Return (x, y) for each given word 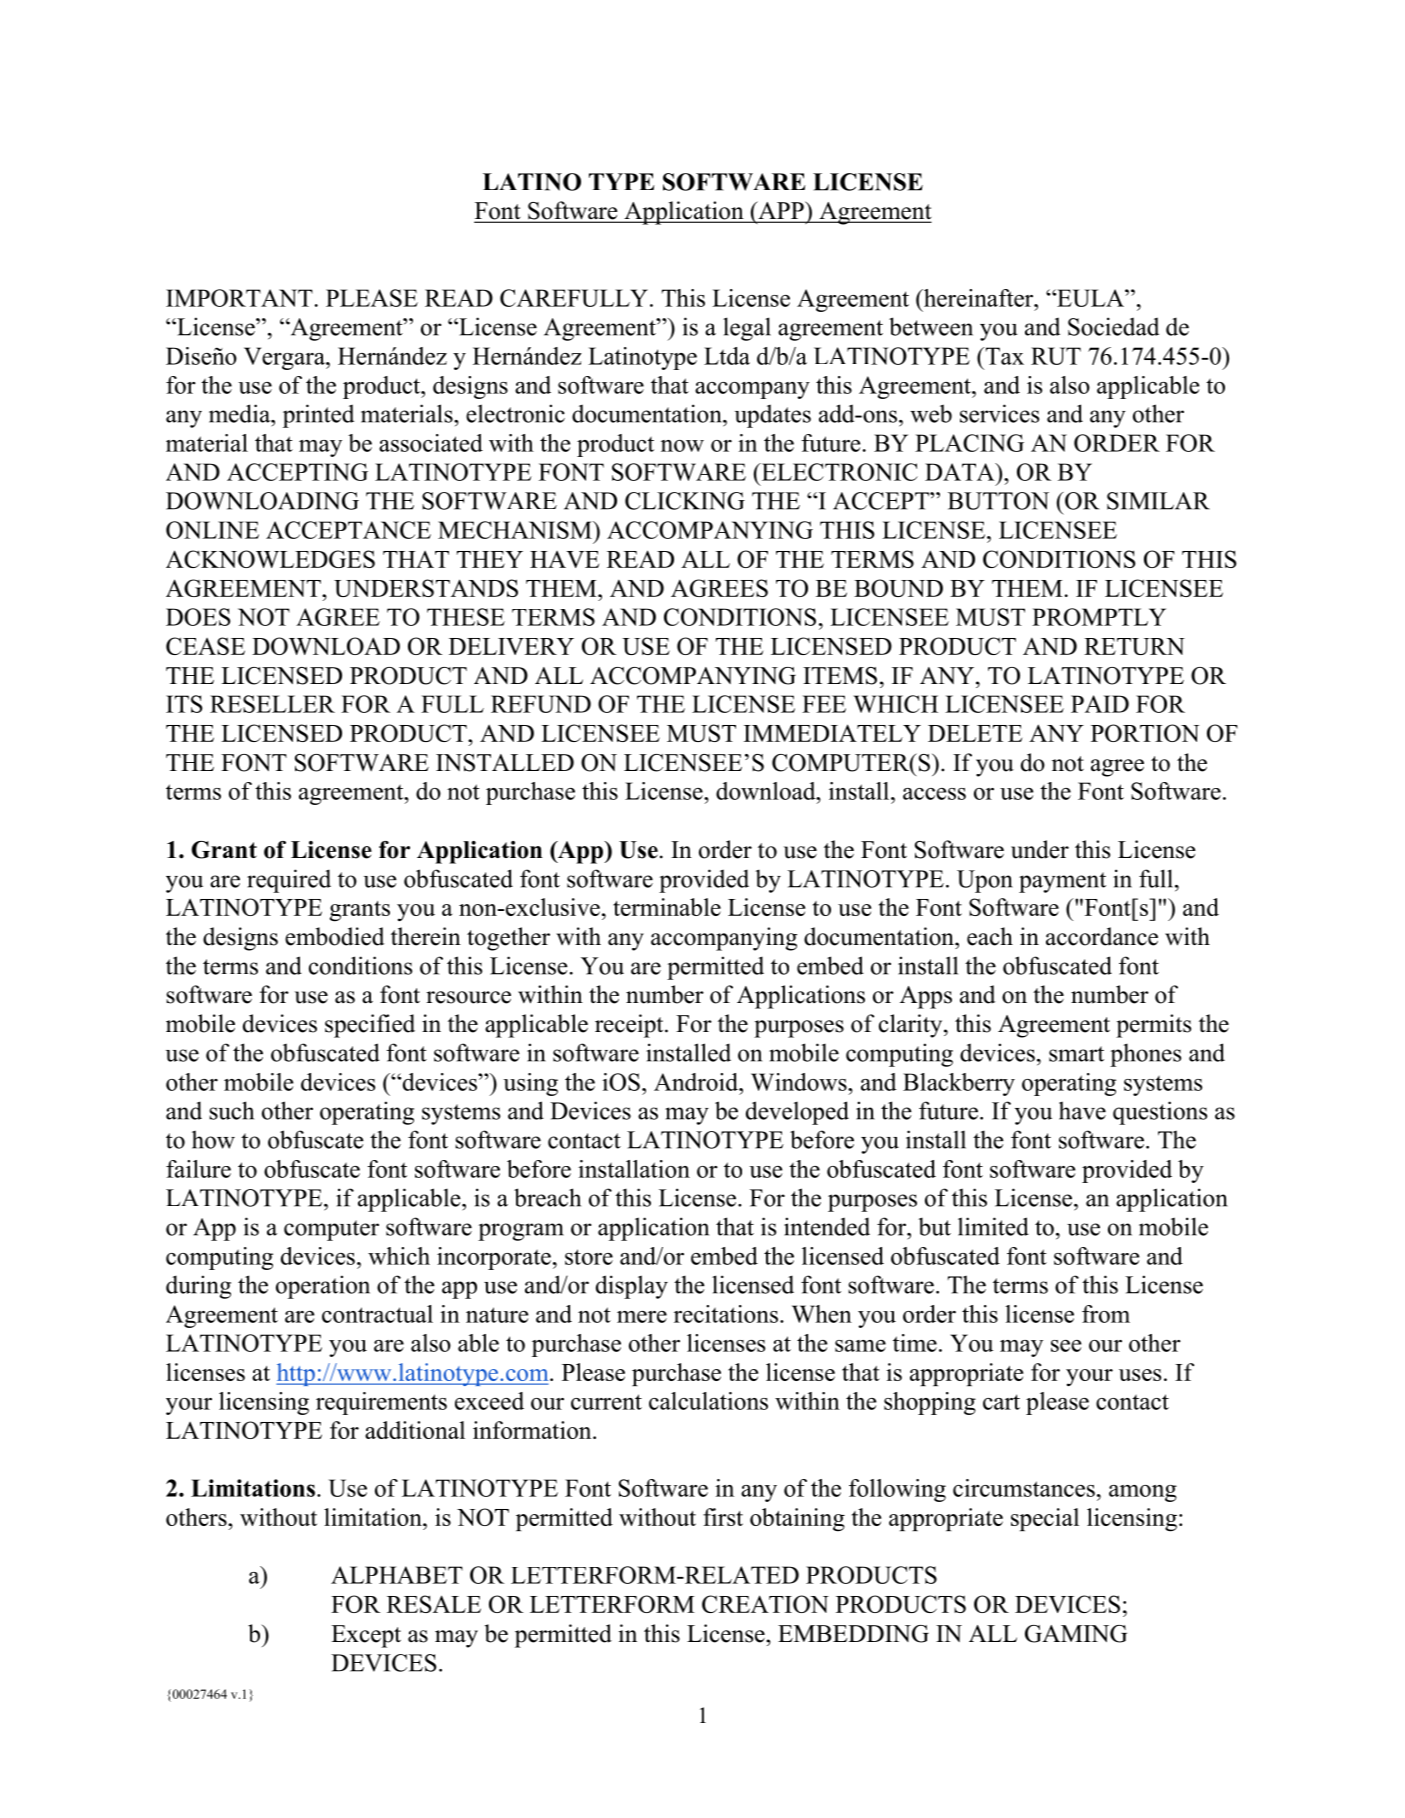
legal (747, 329)
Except (366, 1636)
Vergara (285, 358)
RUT (1056, 356)
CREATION (765, 1604)
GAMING (1076, 1634)
